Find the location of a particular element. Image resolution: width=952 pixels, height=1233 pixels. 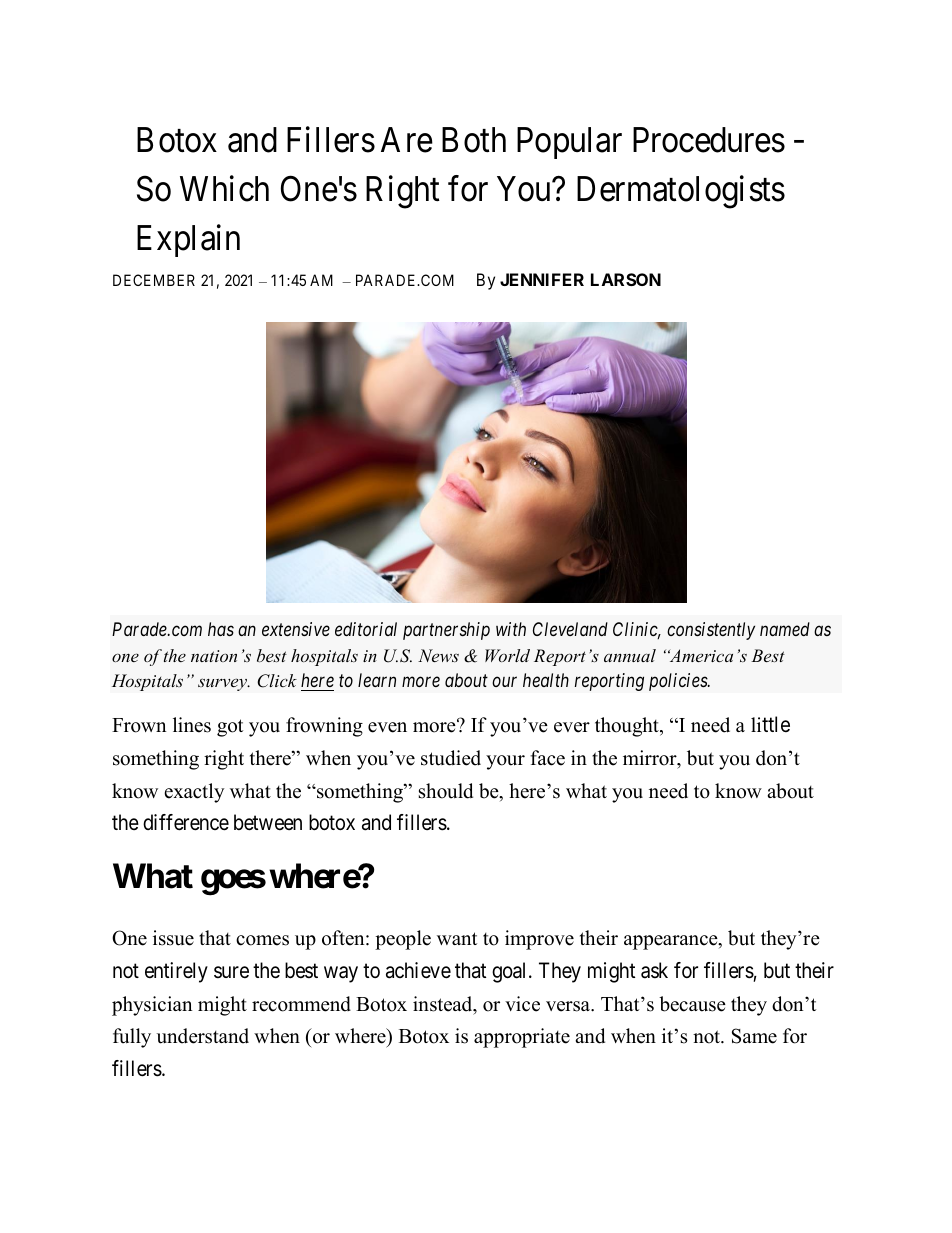

LARSON is located at coordinates (626, 279).
